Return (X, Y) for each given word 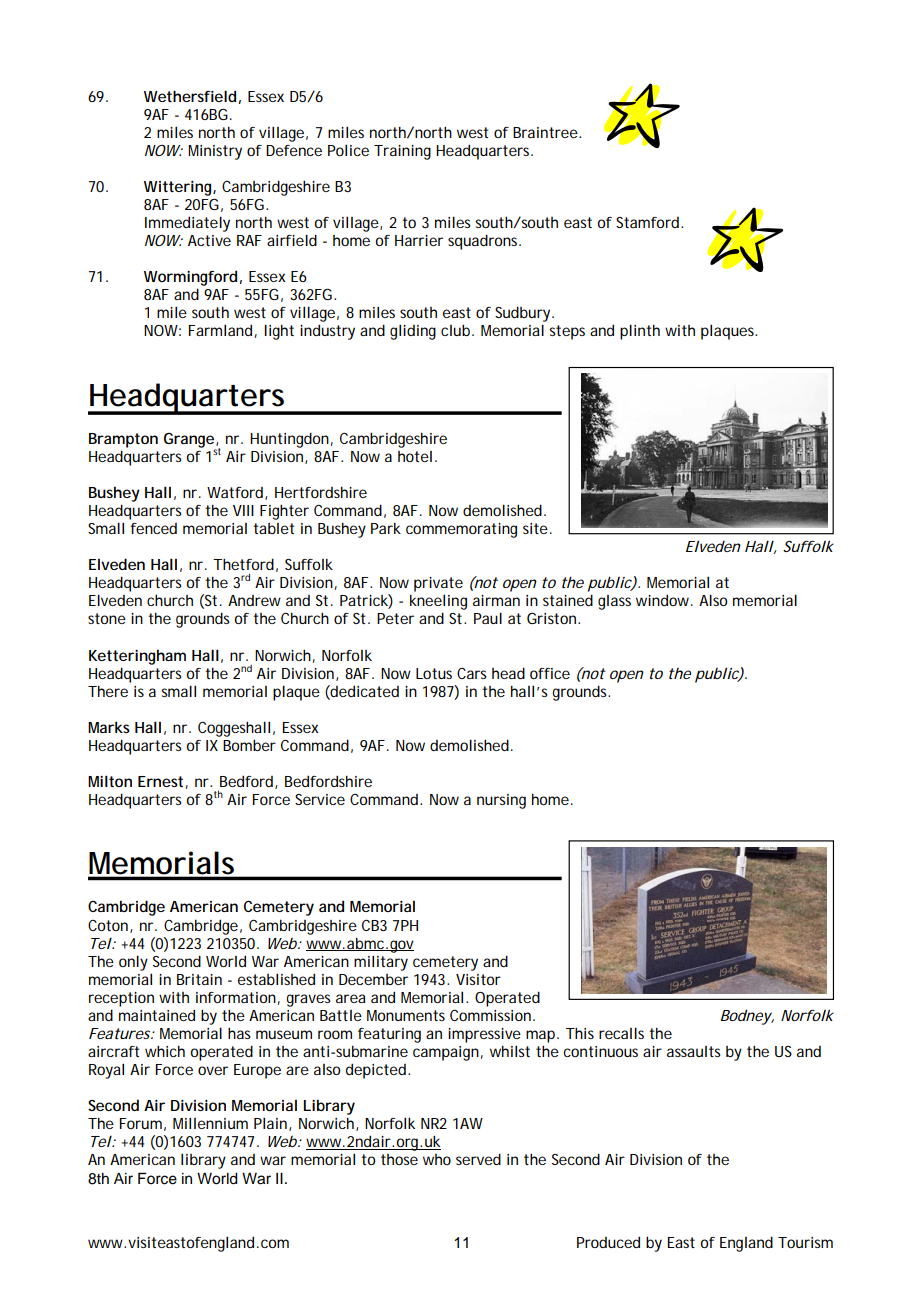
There (108, 691)
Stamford (647, 222)
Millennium (210, 1123)
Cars (472, 673)
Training (402, 152)
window (664, 600)
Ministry (215, 152)
